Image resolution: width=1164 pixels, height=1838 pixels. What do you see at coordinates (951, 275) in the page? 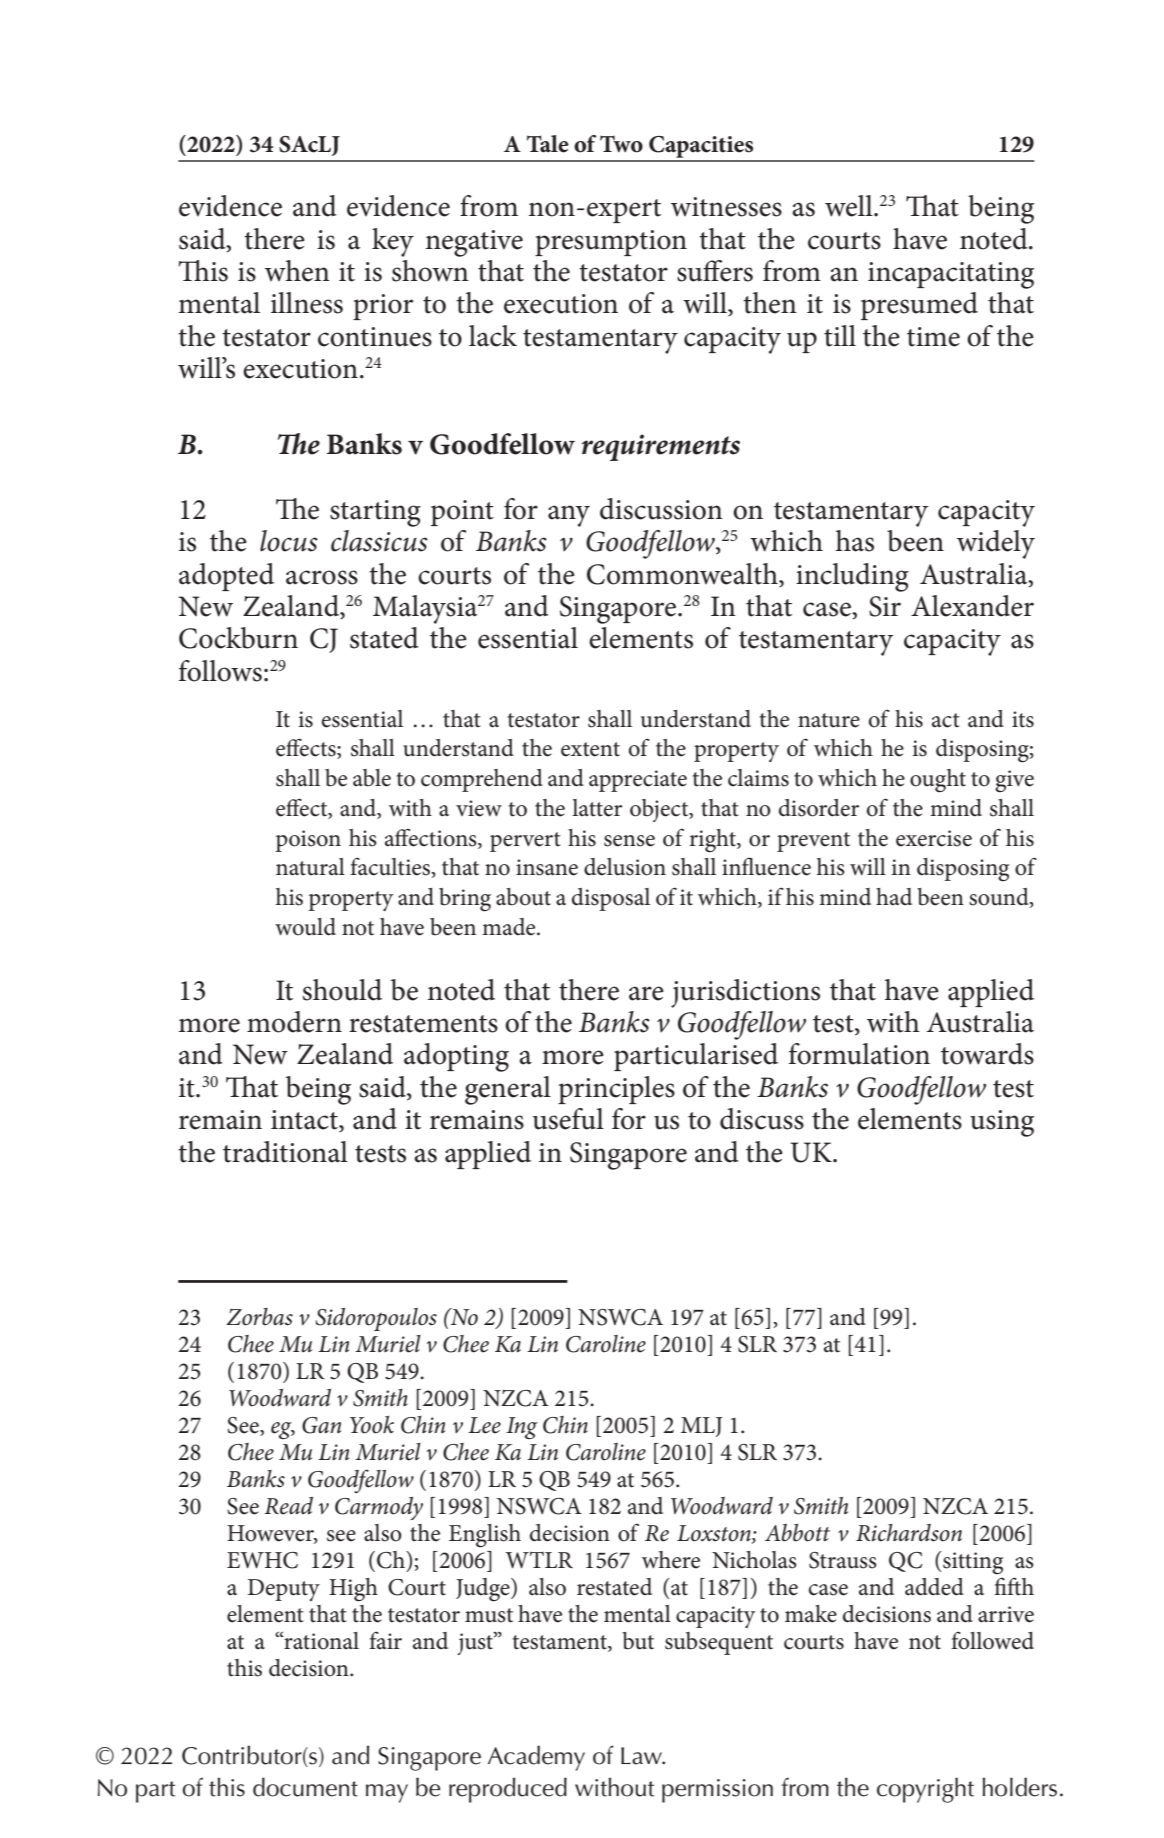
I see `incapacitating` at bounding box center [951, 275].
